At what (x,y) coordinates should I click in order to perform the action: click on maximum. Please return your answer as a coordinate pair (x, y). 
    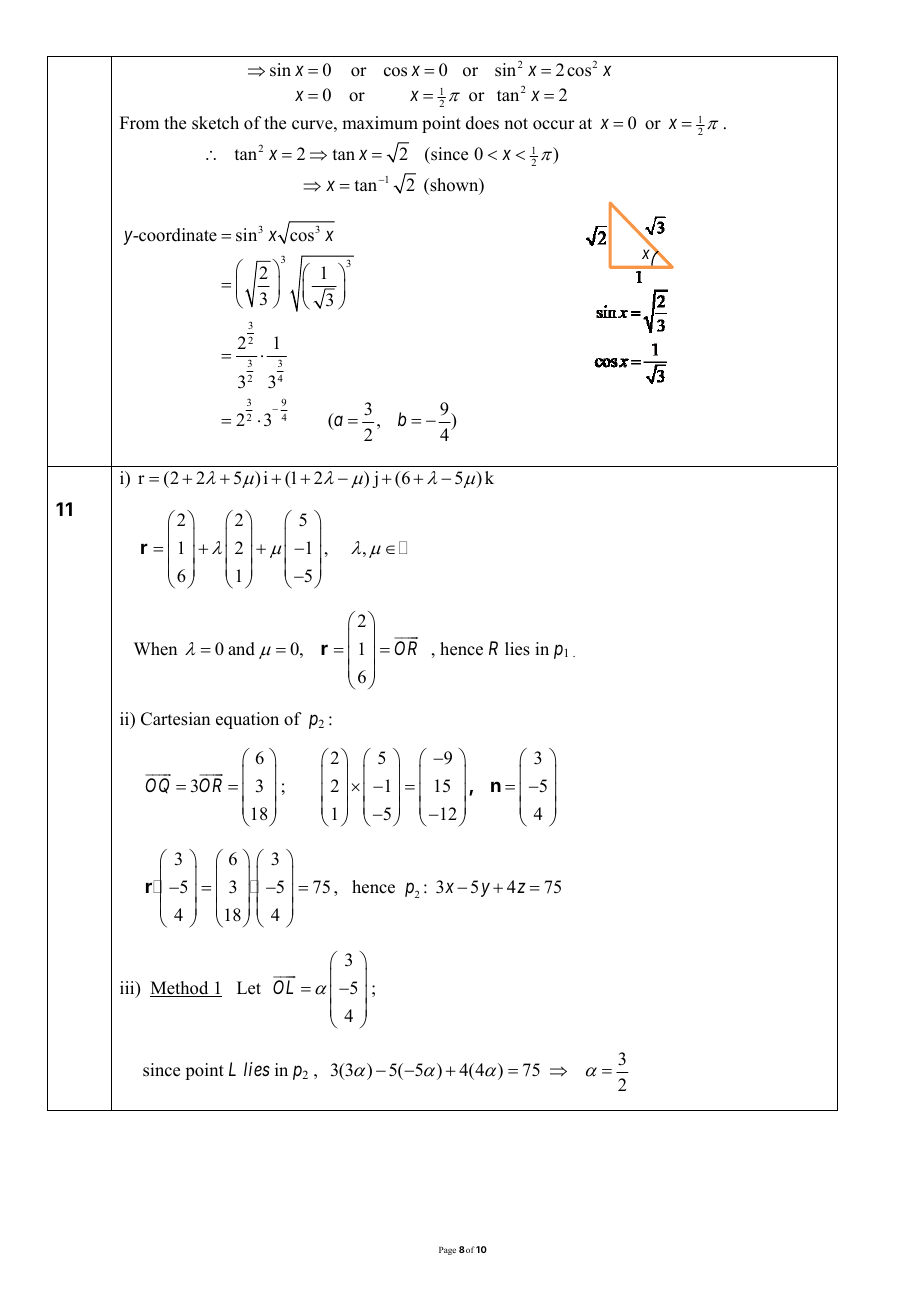
    Looking at the image, I should click on (380, 123).
